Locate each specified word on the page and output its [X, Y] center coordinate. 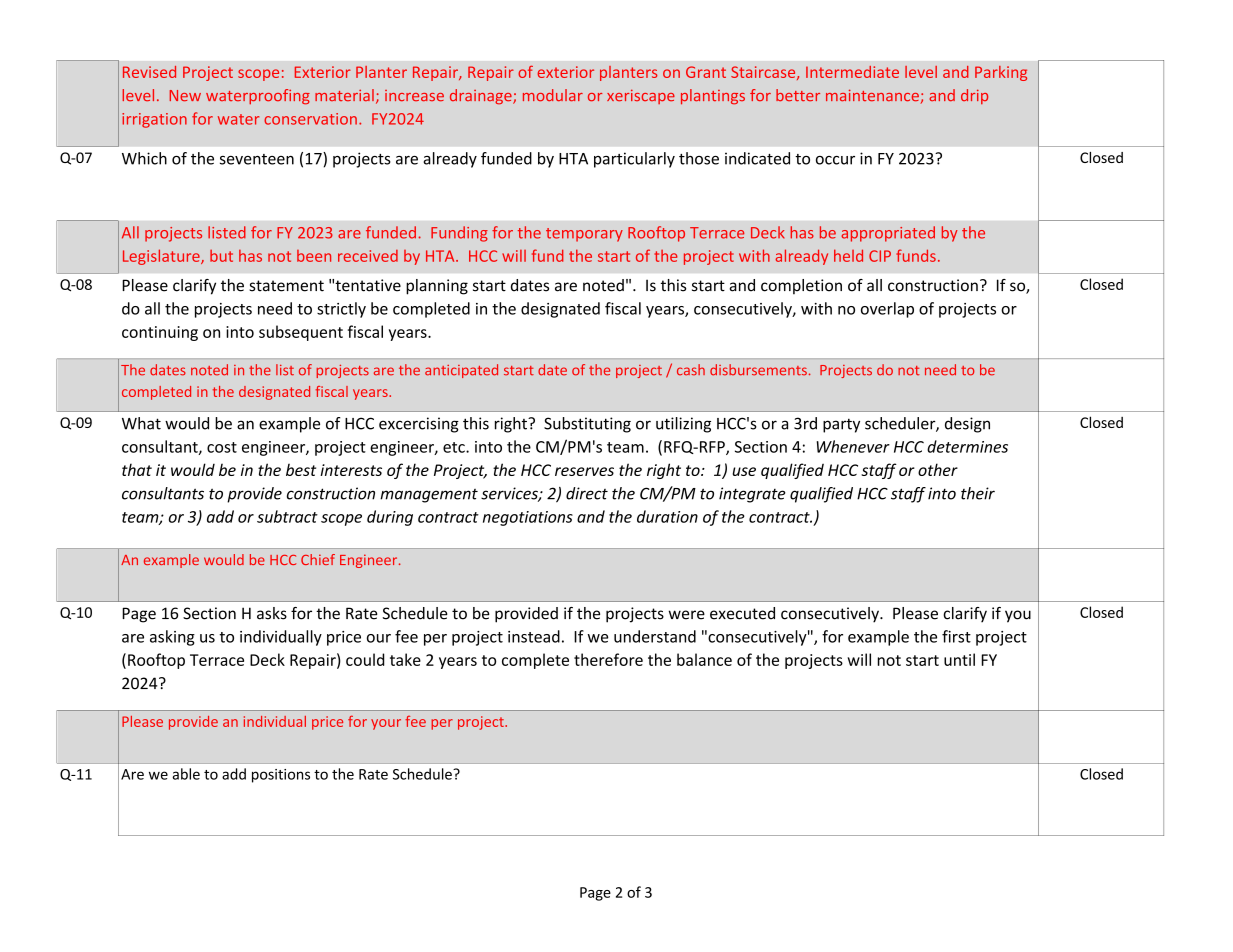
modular [553, 95]
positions [281, 776]
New [185, 95]
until [959, 659]
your [386, 724]
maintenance [873, 96]
